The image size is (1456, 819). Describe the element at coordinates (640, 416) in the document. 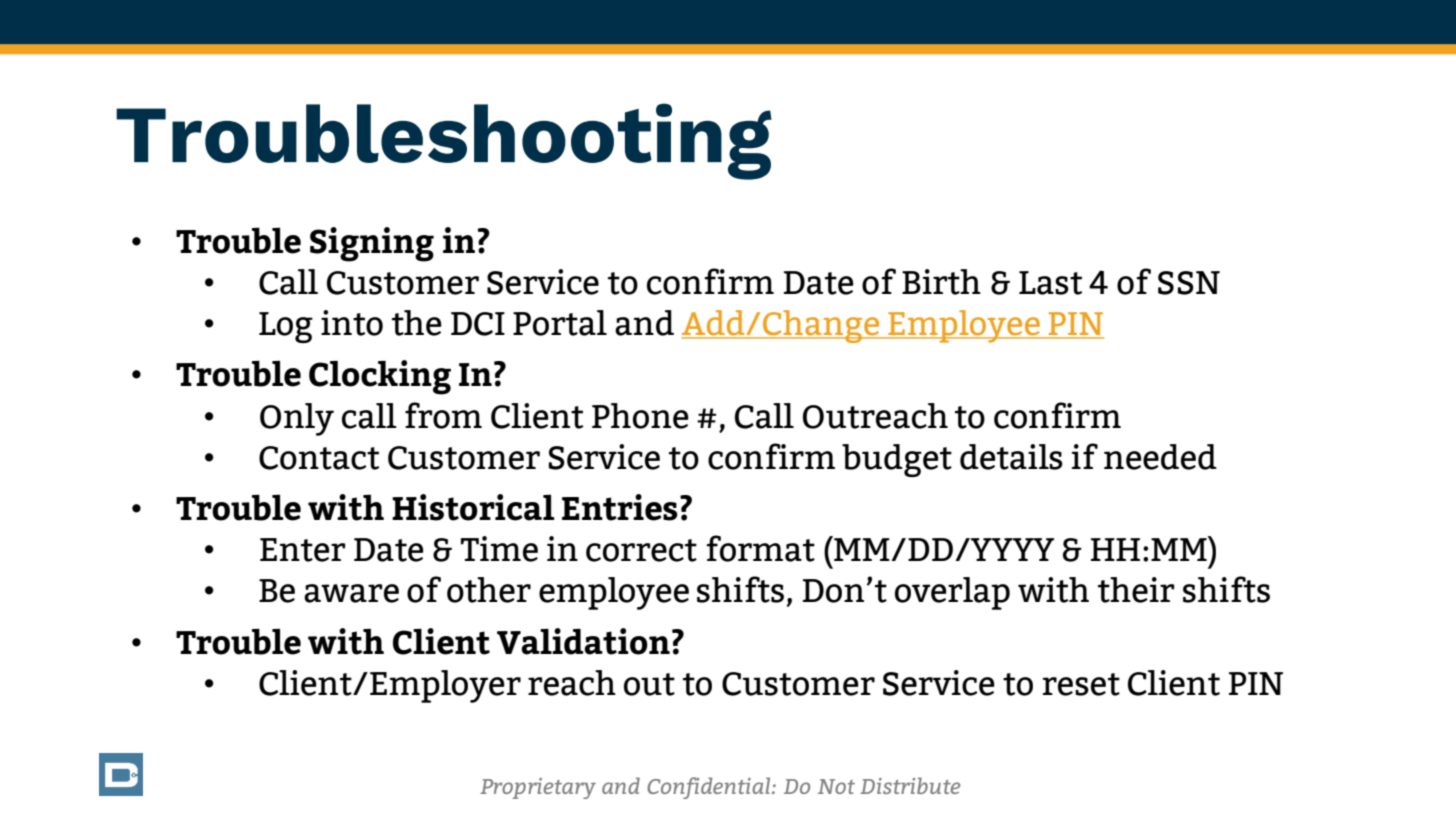

I see `Phone` at that location.
